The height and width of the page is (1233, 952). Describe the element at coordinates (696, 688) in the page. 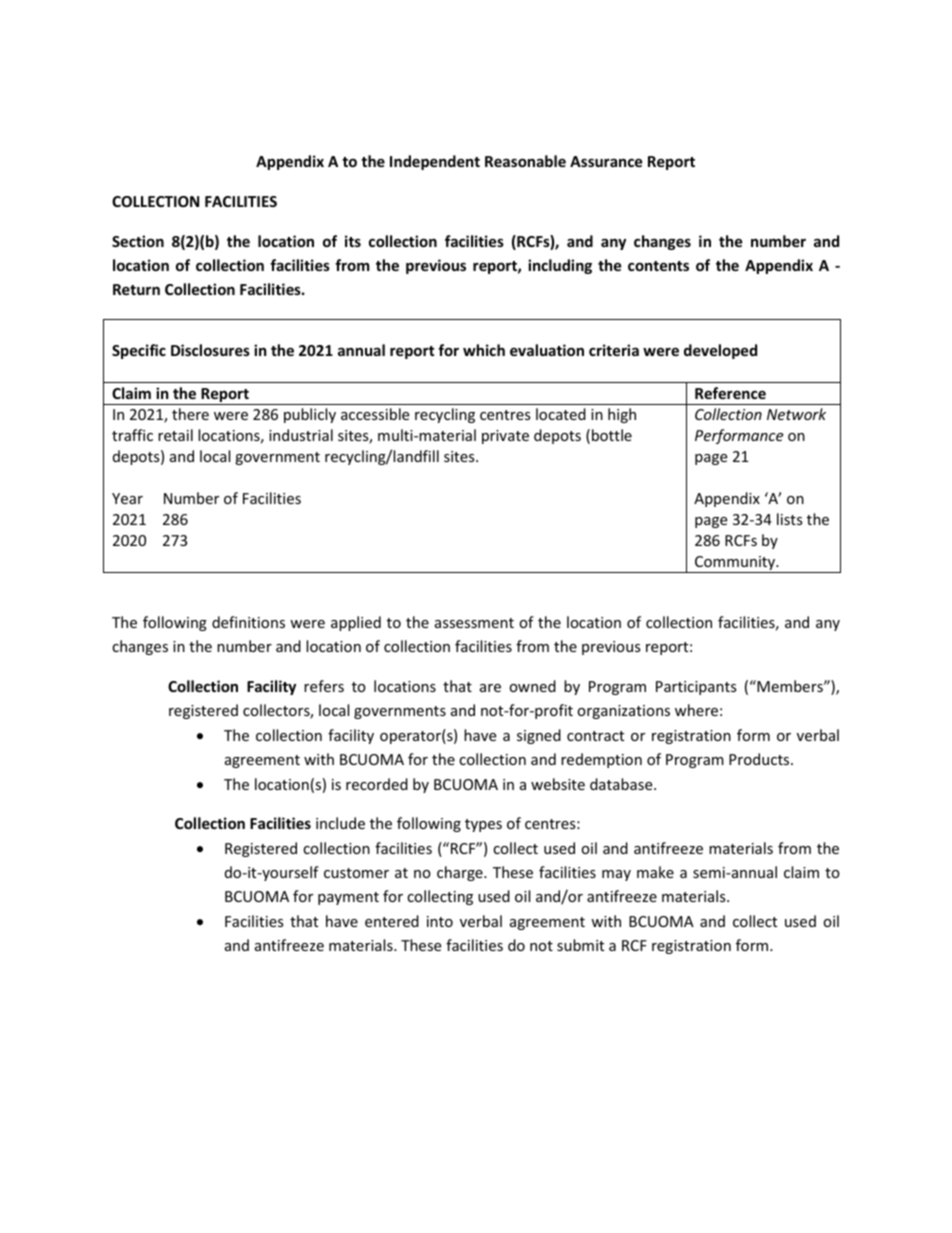

I see `Participants` at that location.
